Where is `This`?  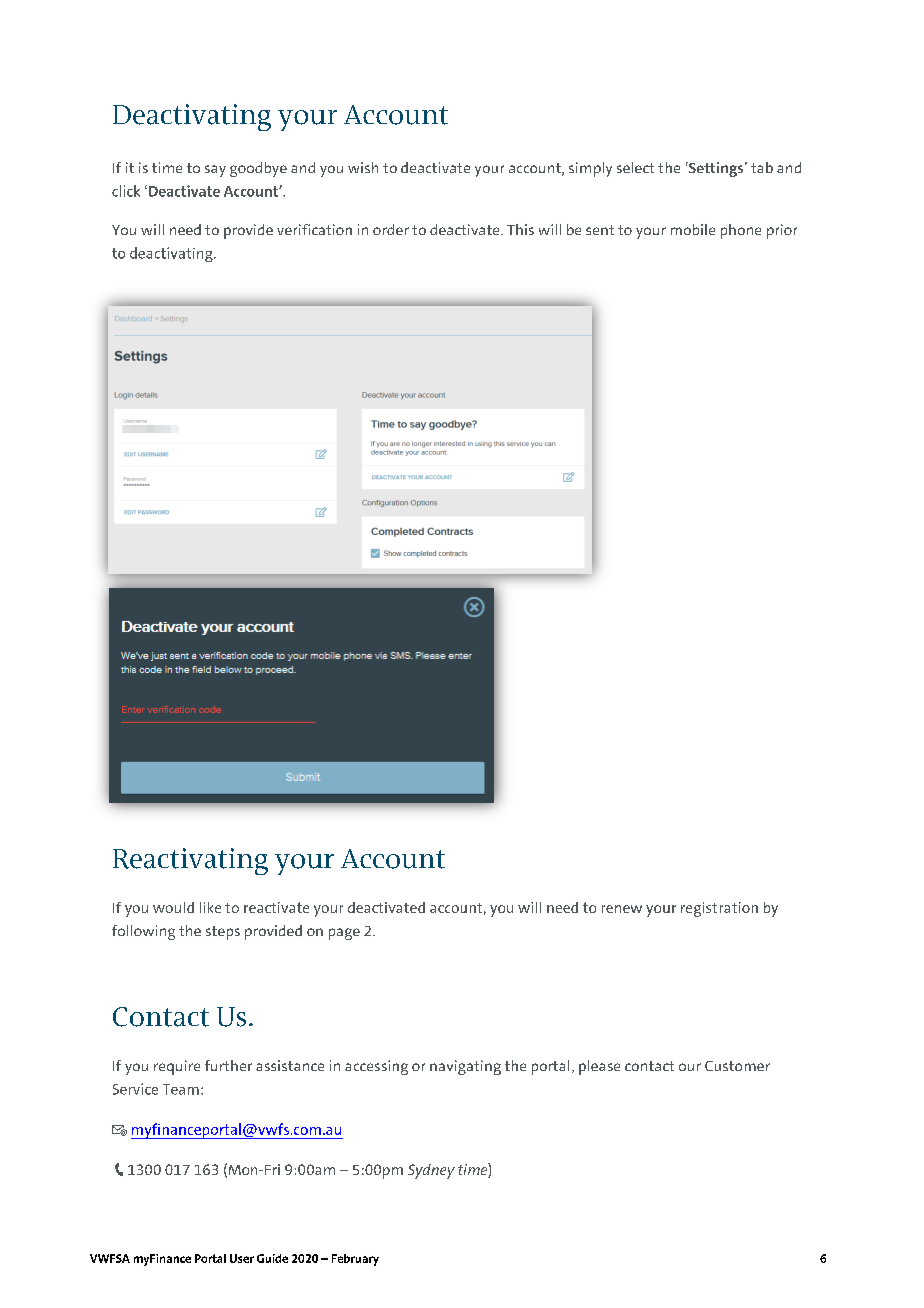 This is located at coordinates (520, 229).
